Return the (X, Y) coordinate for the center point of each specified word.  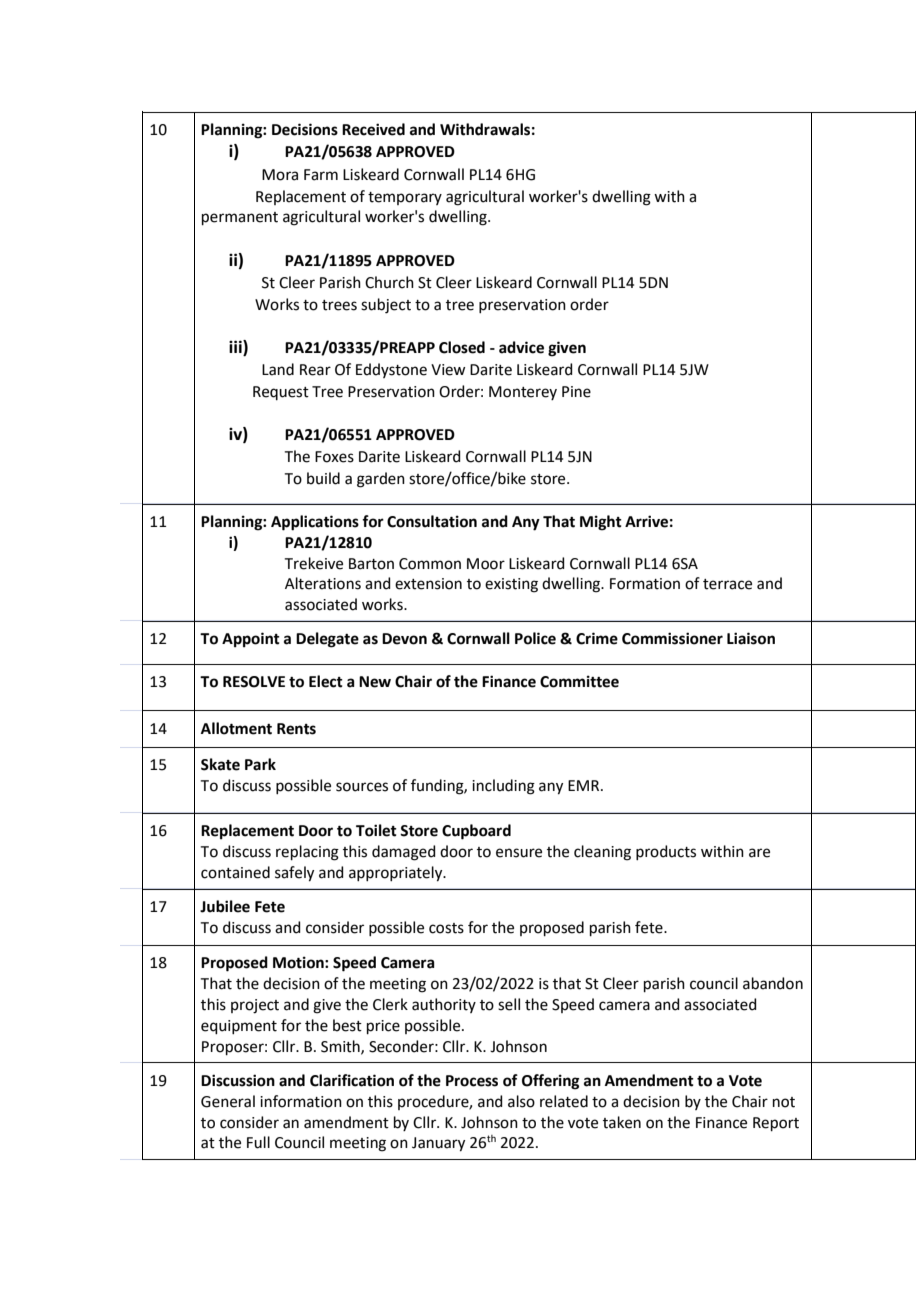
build (323, 478)
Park (260, 764)
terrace (727, 584)
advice (521, 347)
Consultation (432, 521)
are (759, 853)
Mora (280, 175)
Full (258, 1142)
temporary (405, 198)
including (503, 787)
